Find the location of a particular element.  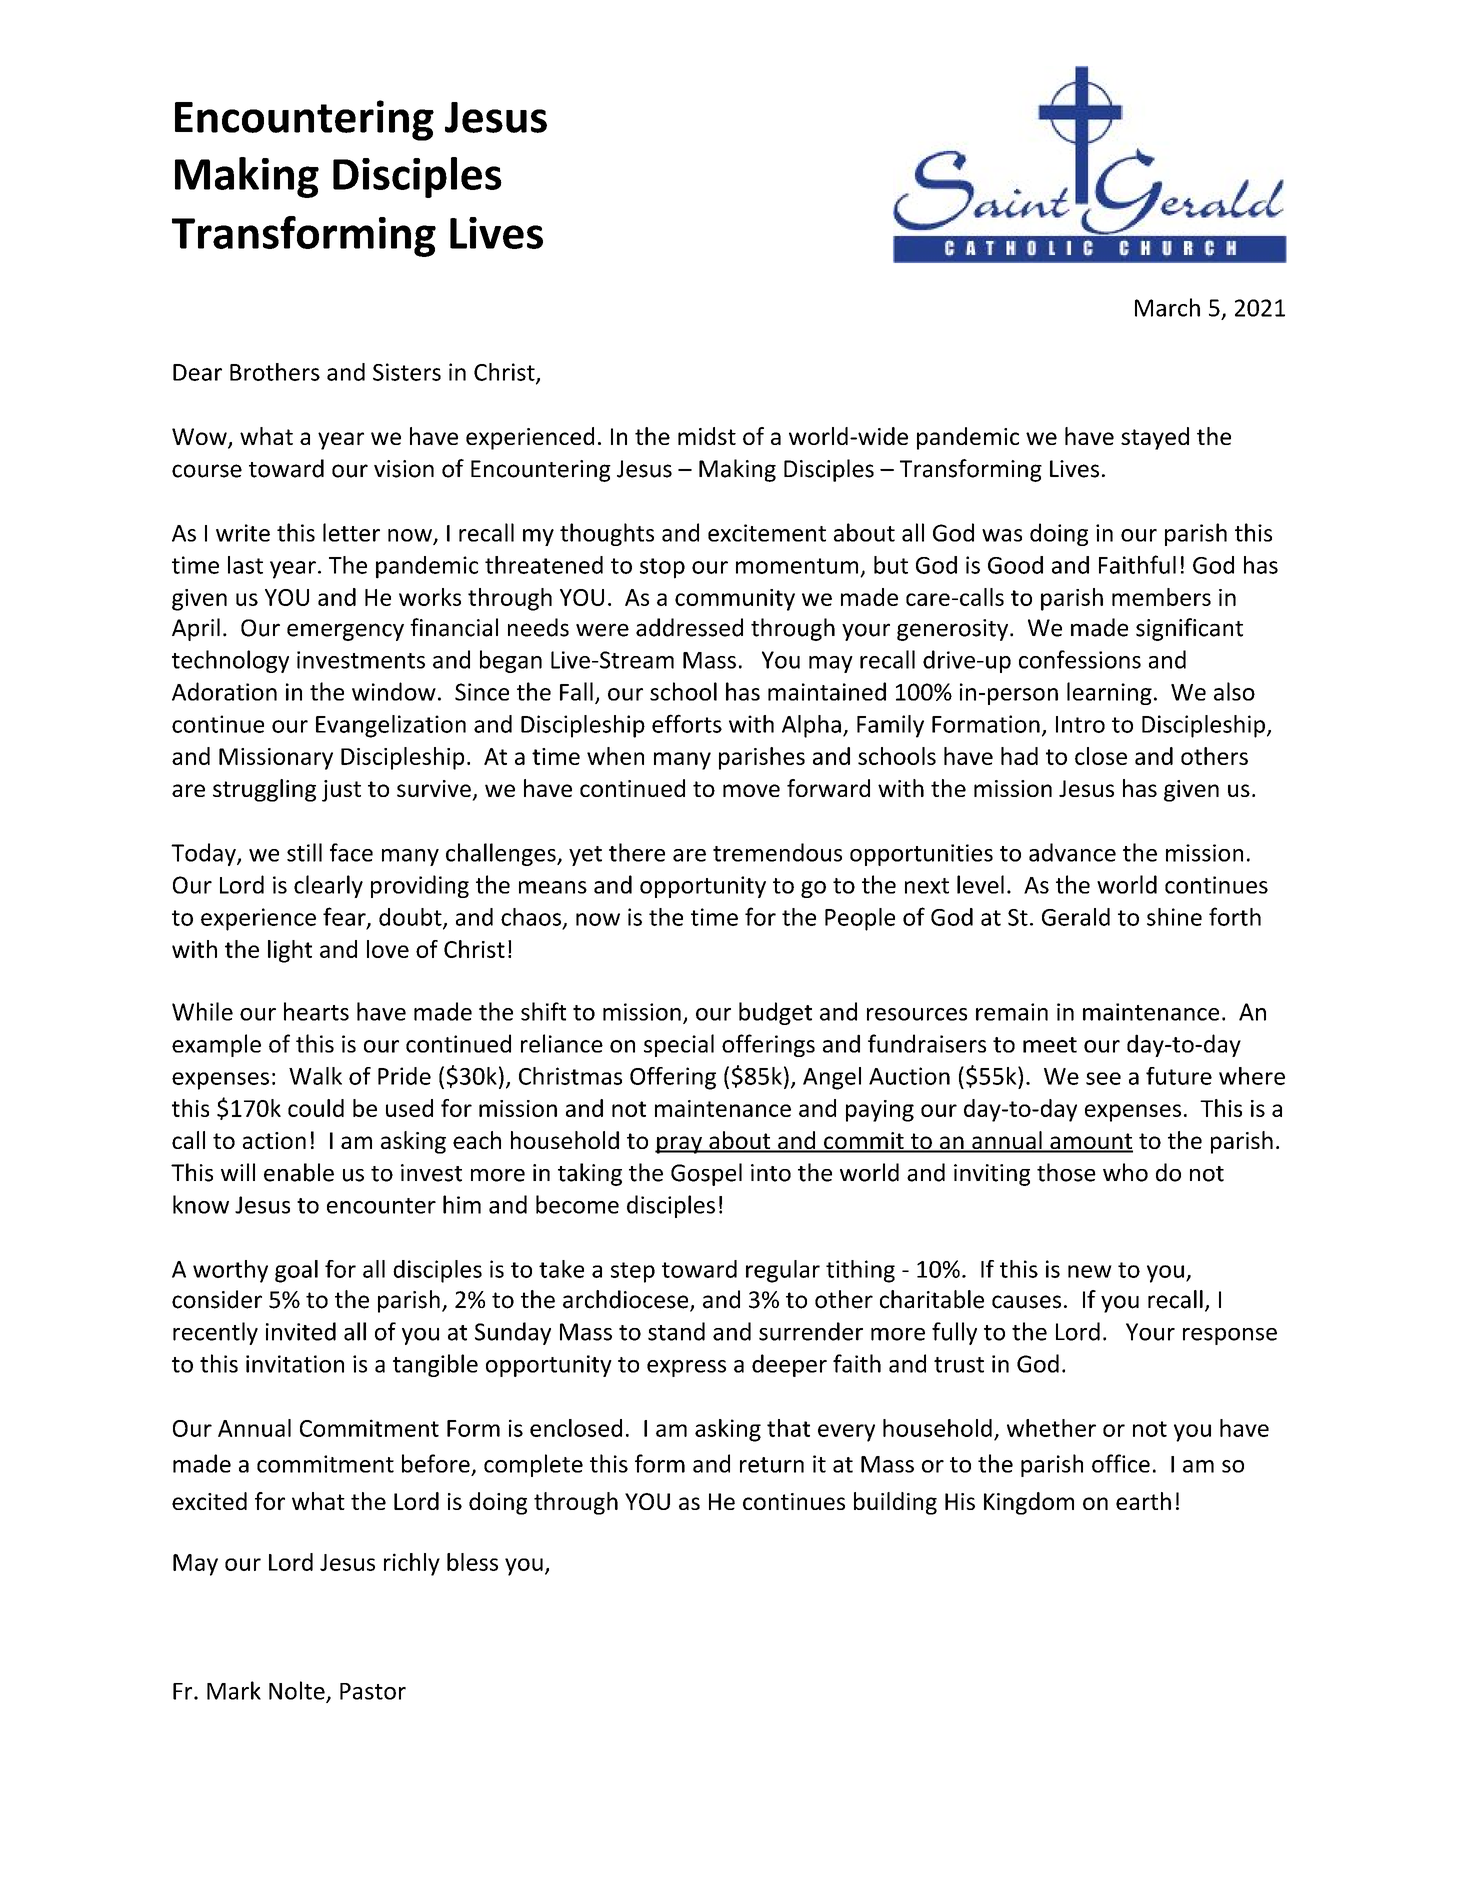

Sisters is located at coordinates (407, 372).
